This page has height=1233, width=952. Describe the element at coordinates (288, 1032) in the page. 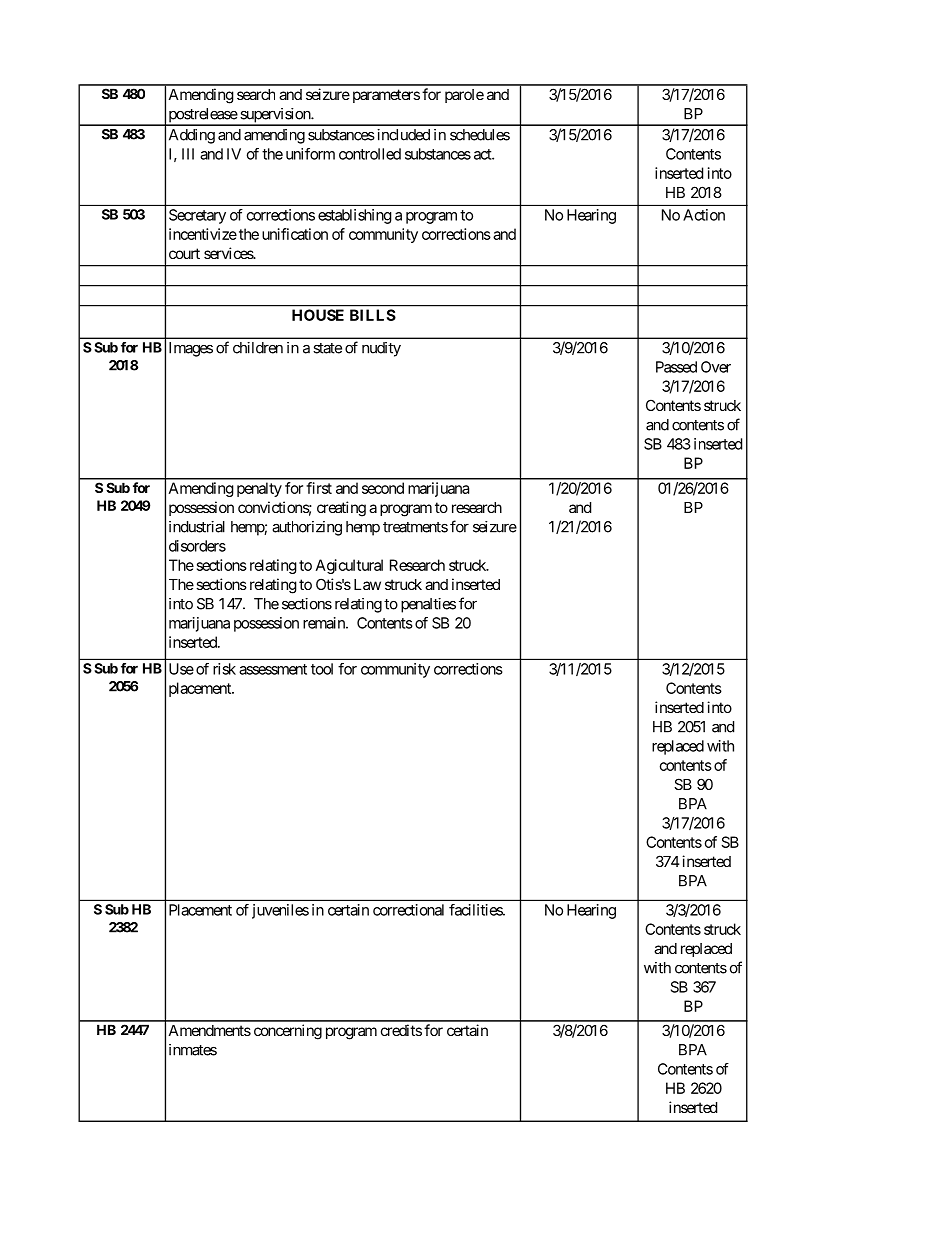

I see `concerning` at that location.
